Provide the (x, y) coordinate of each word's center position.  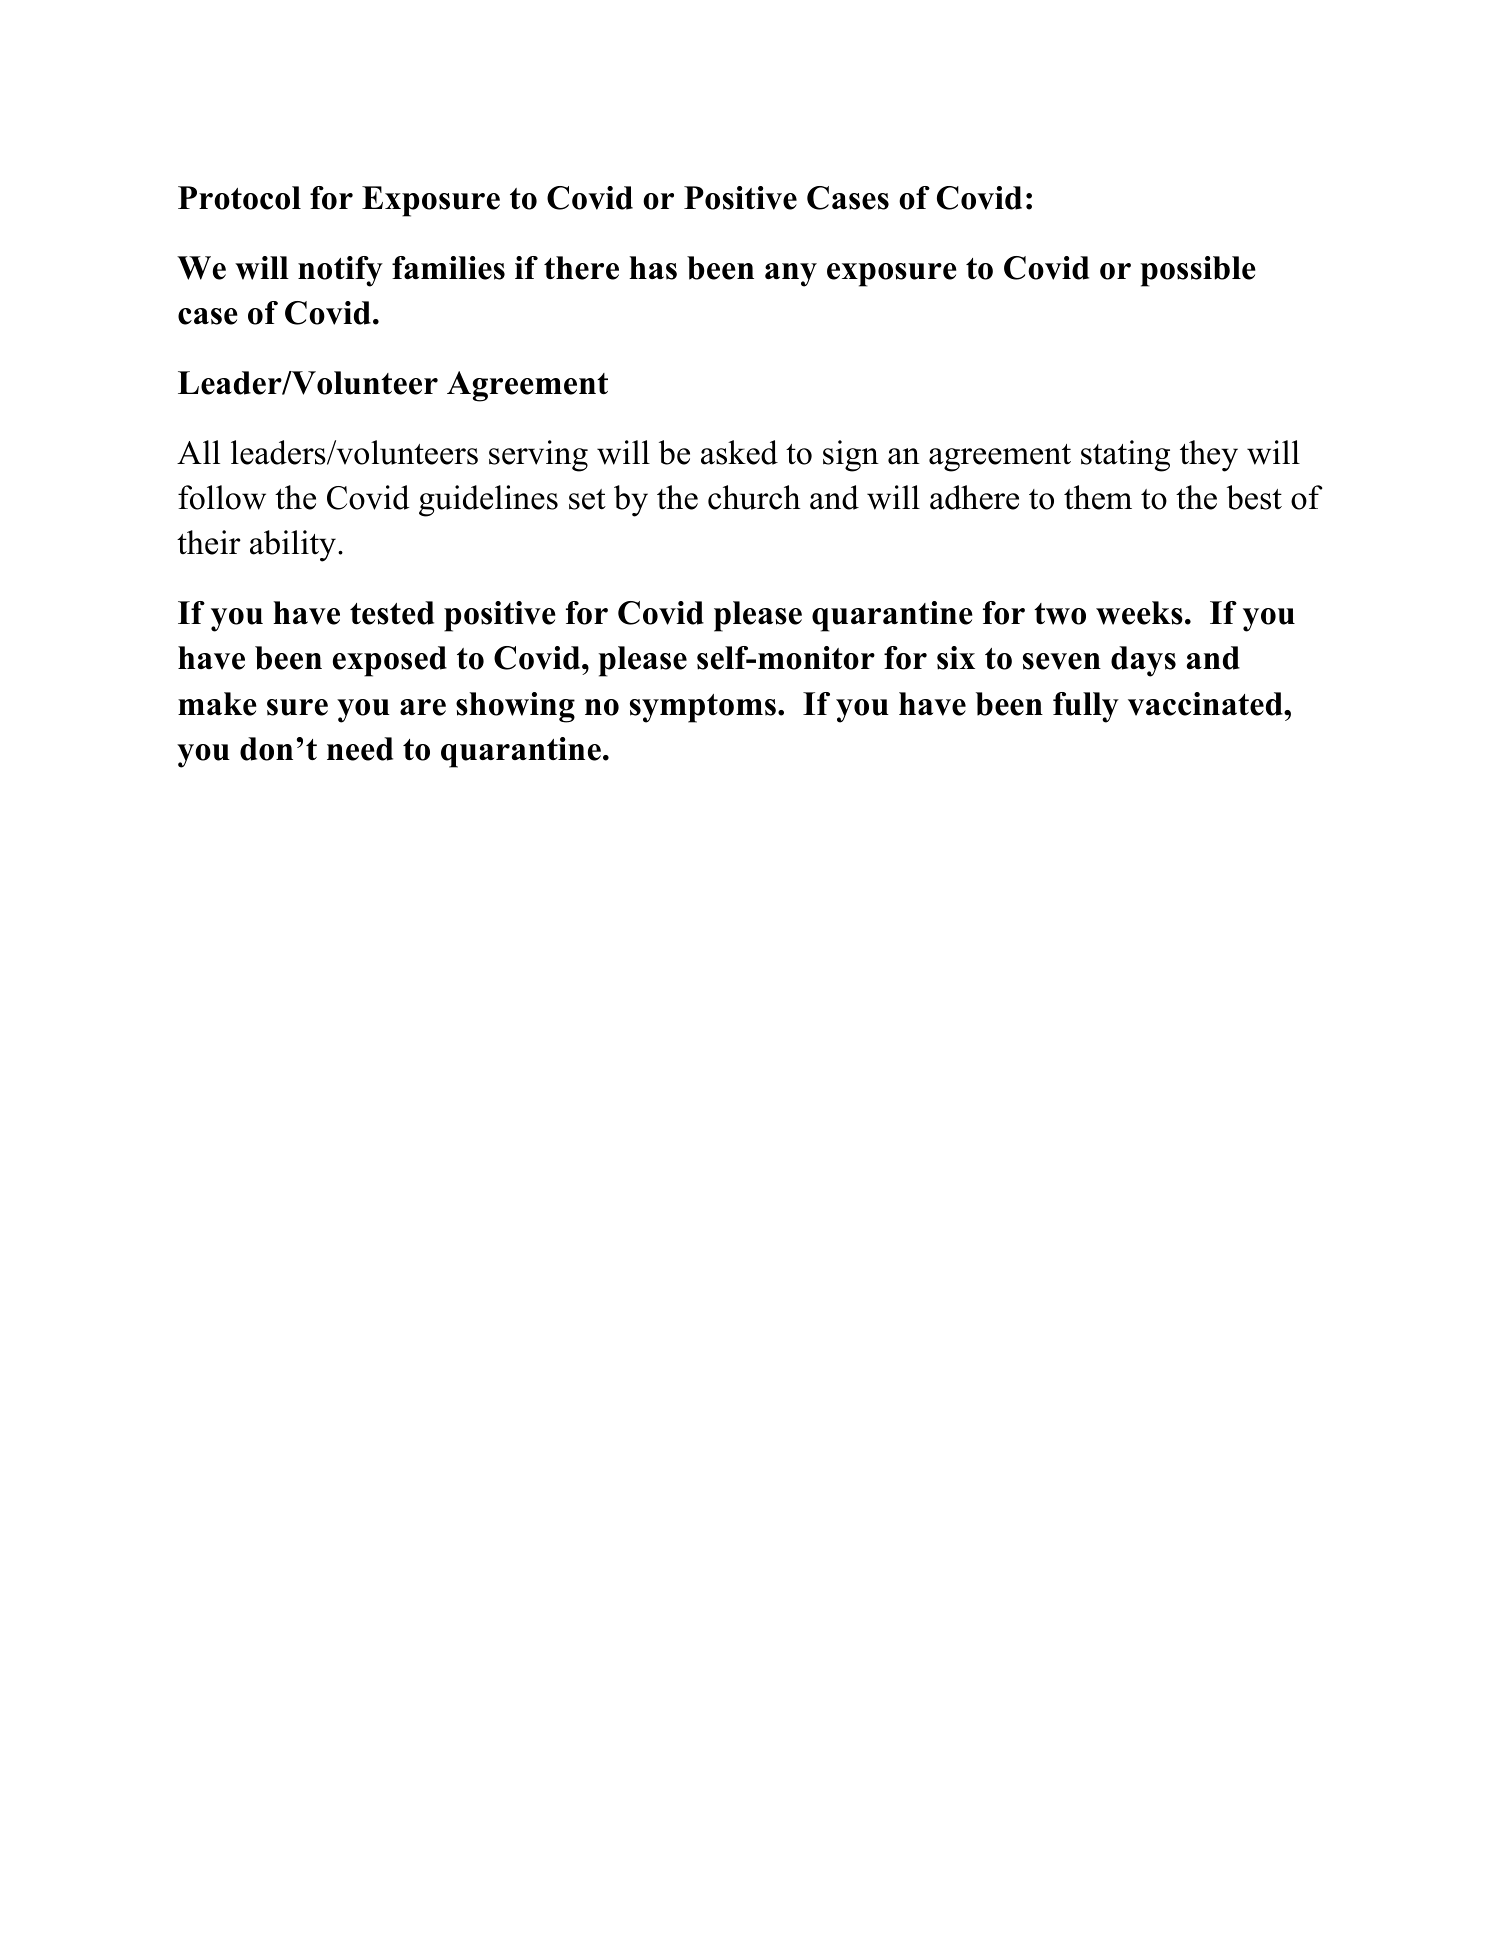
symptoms (703, 708)
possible (1198, 271)
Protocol (239, 198)
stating (1125, 456)
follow (222, 497)
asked (739, 452)
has (653, 268)
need (360, 749)
